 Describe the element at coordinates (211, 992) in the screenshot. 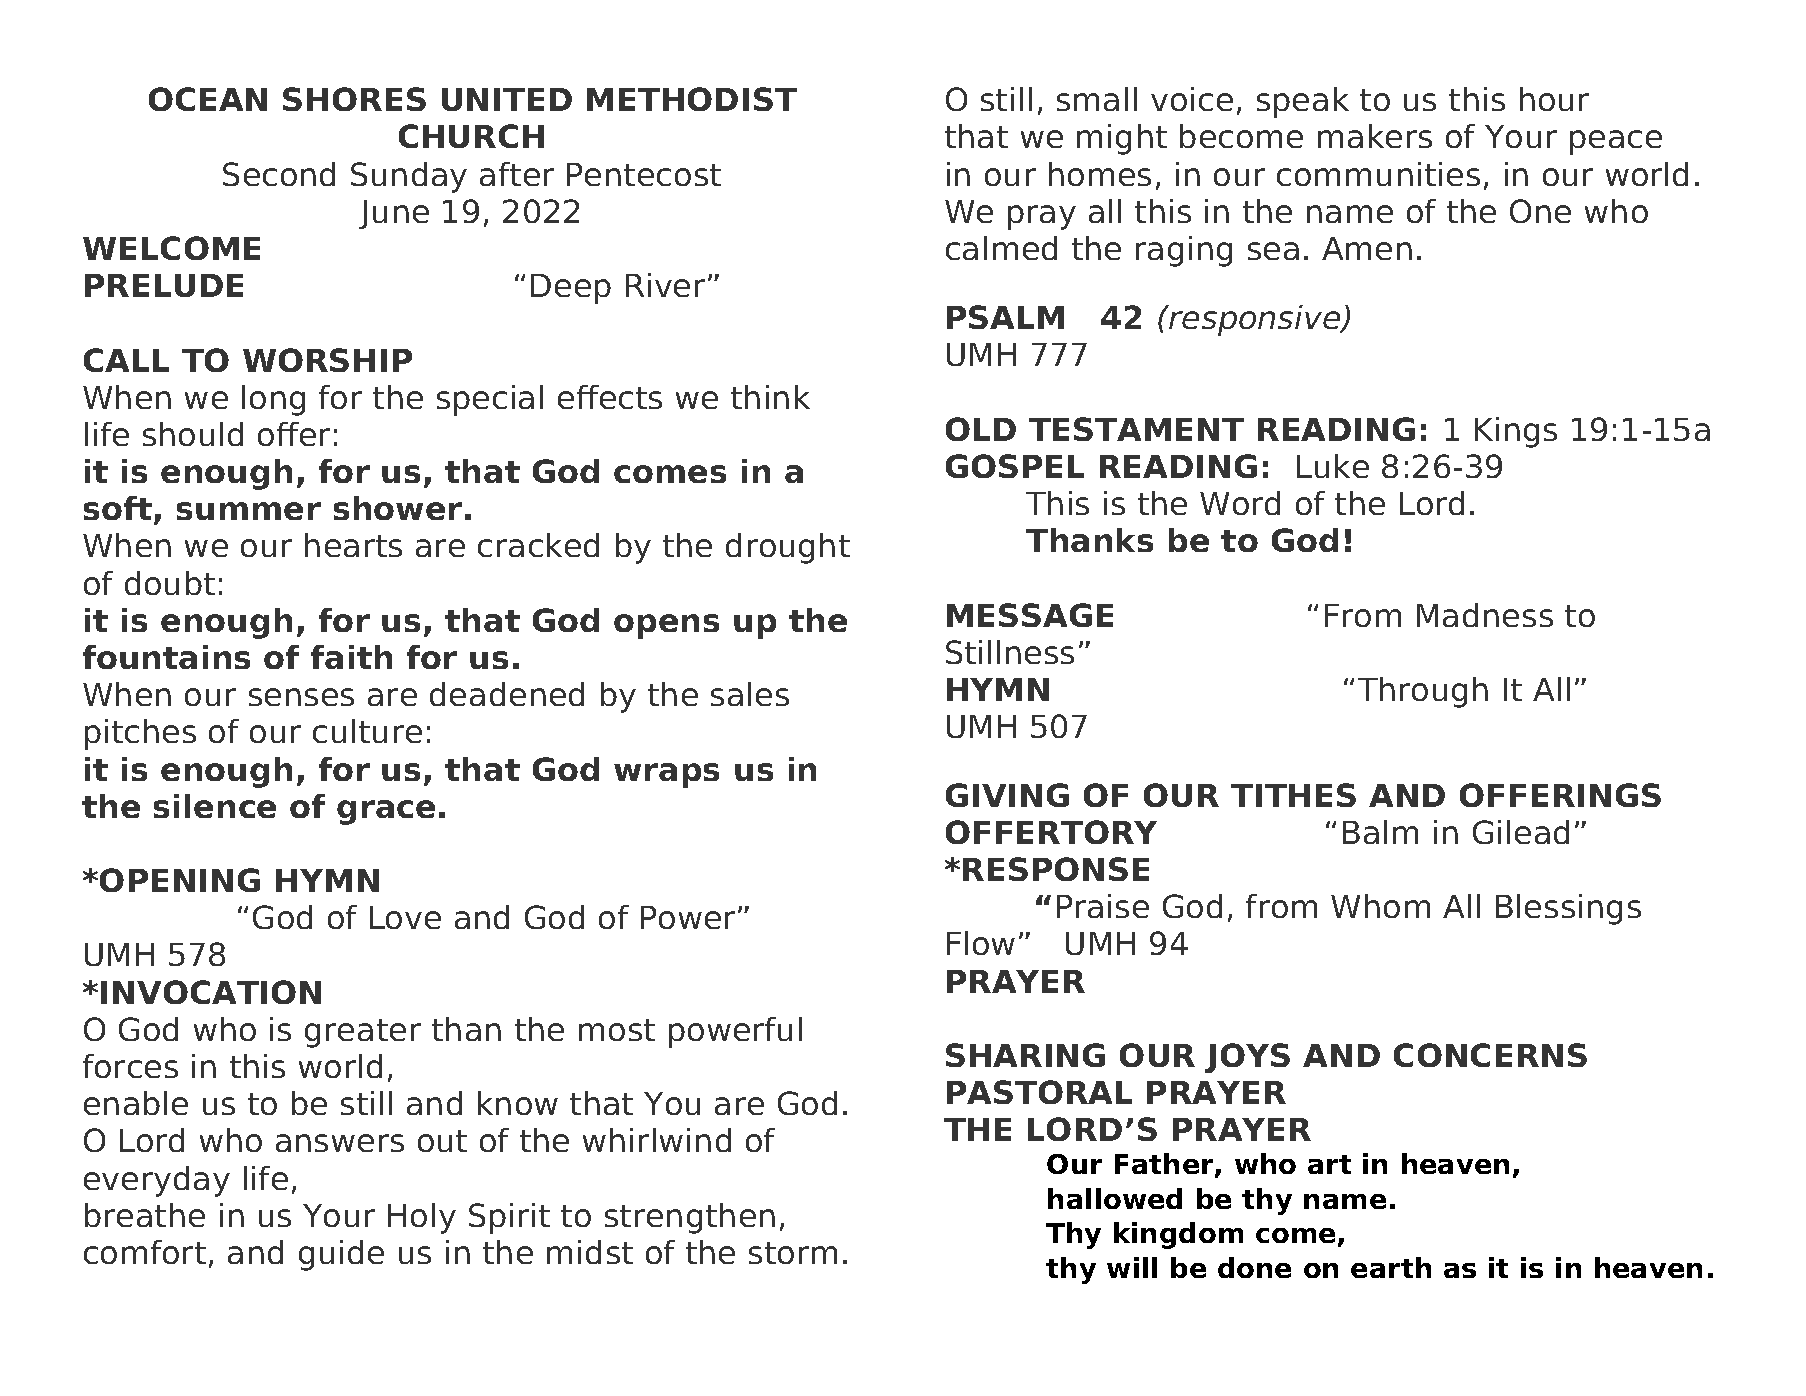

I see `INVOCATION` at that location.
